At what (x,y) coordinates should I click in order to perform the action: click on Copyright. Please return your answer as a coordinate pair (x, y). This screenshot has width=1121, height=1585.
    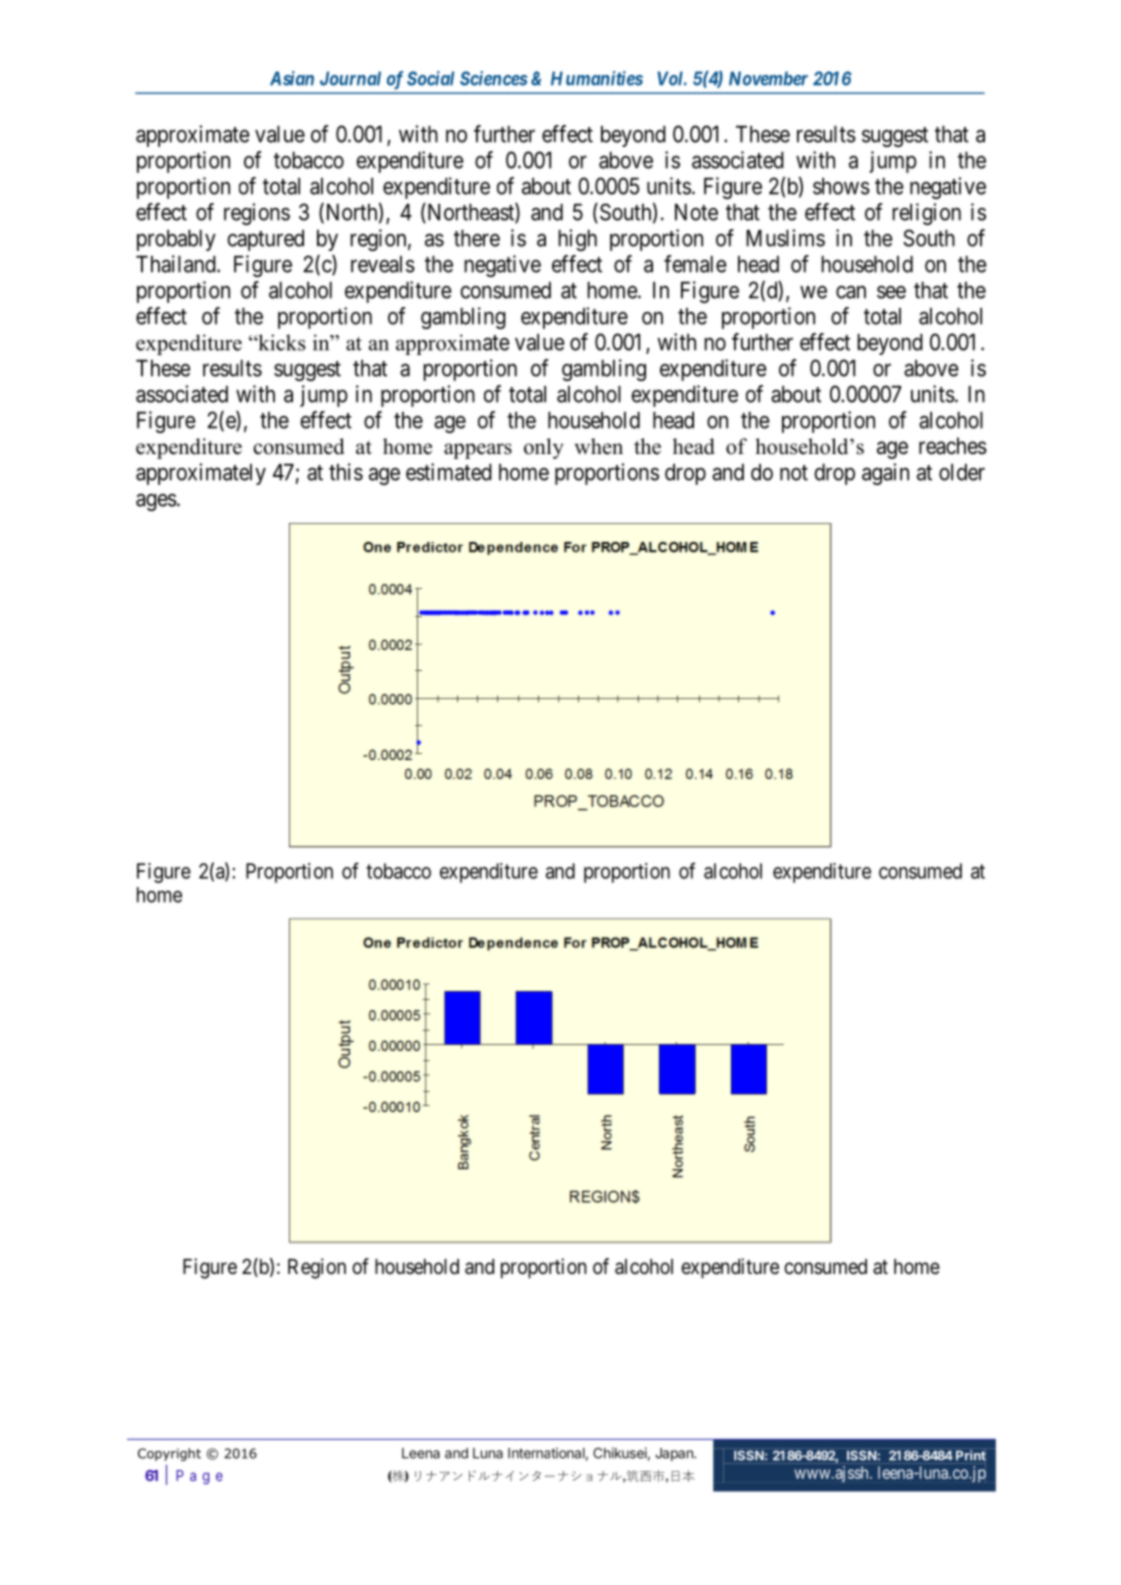
    Looking at the image, I should click on (169, 1454).
